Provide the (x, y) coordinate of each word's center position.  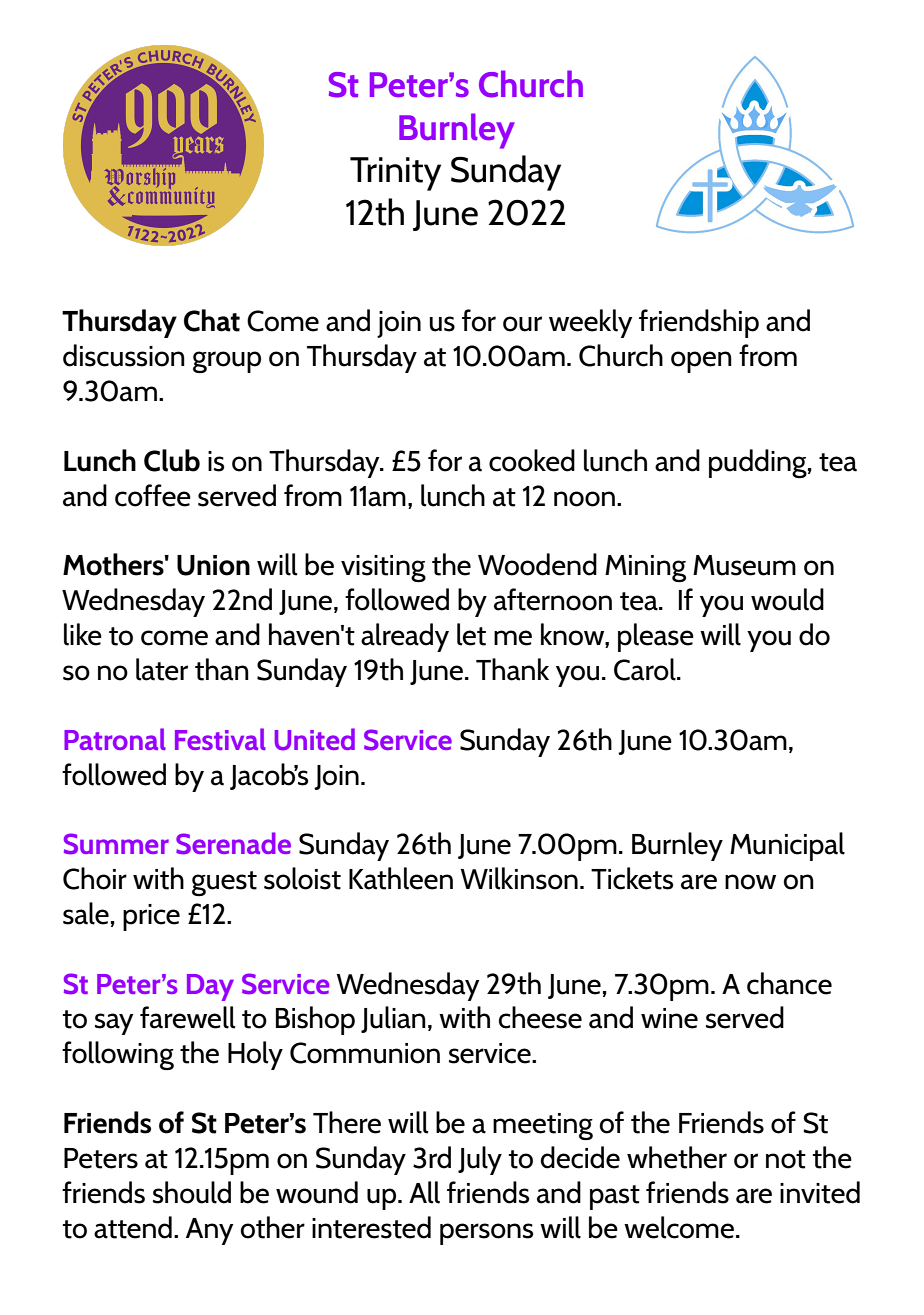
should (192, 1192)
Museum (744, 565)
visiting (383, 568)
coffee (153, 495)
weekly (591, 323)
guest (224, 883)
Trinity (395, 174)
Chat (212, 320)
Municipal (787, 846)
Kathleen (401, 878)
